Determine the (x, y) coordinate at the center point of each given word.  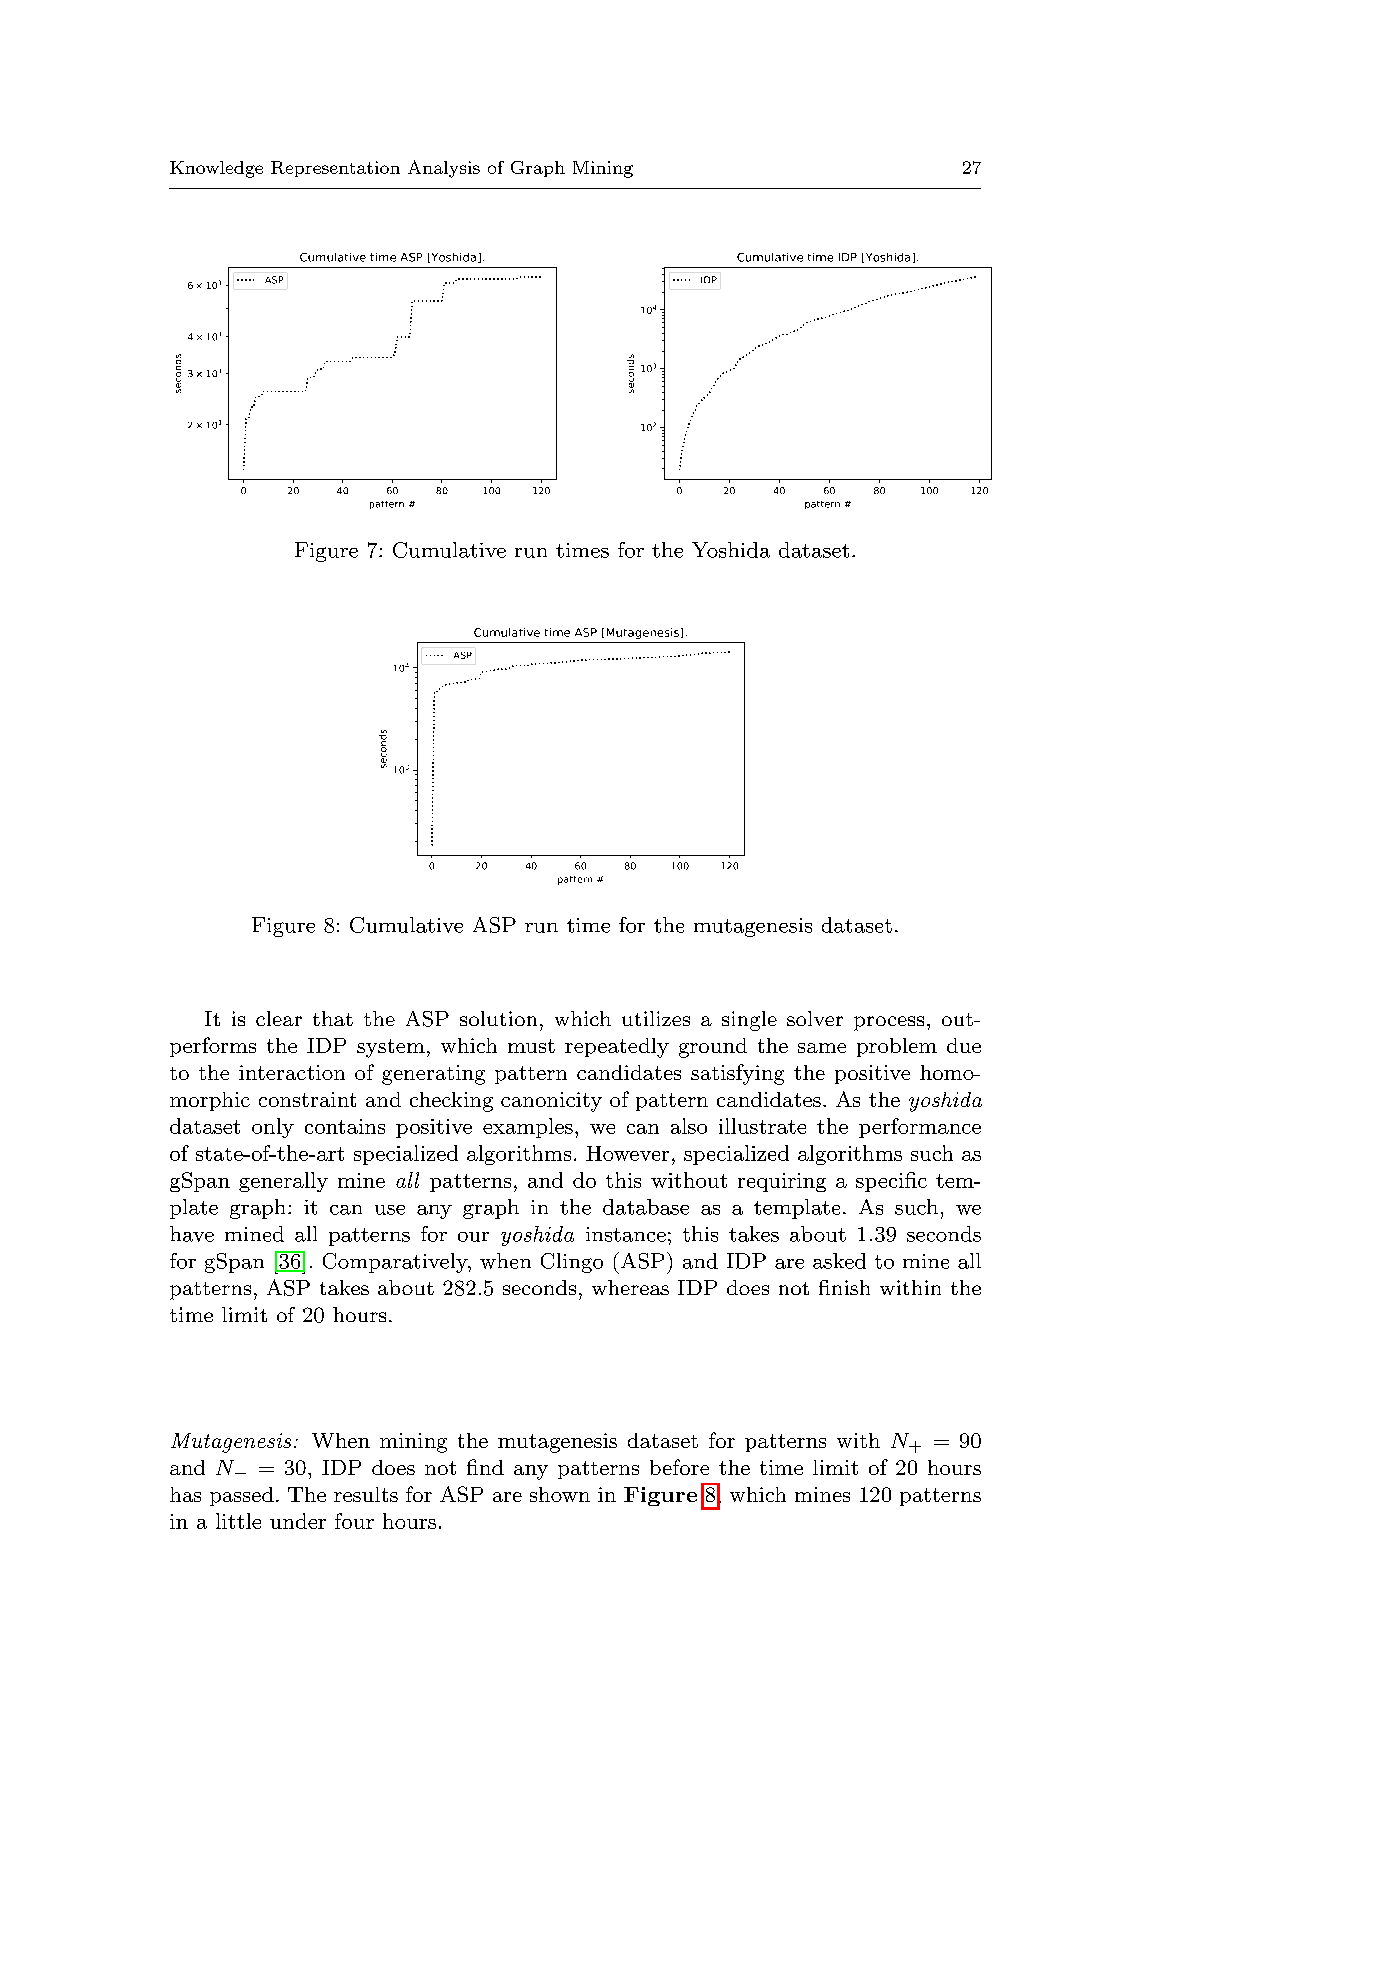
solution (498, 1018)
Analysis (444, 169)
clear (279, 1018)
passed (242, 1496)
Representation (335, 169)
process (889, 1023)
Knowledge (216, 169)
